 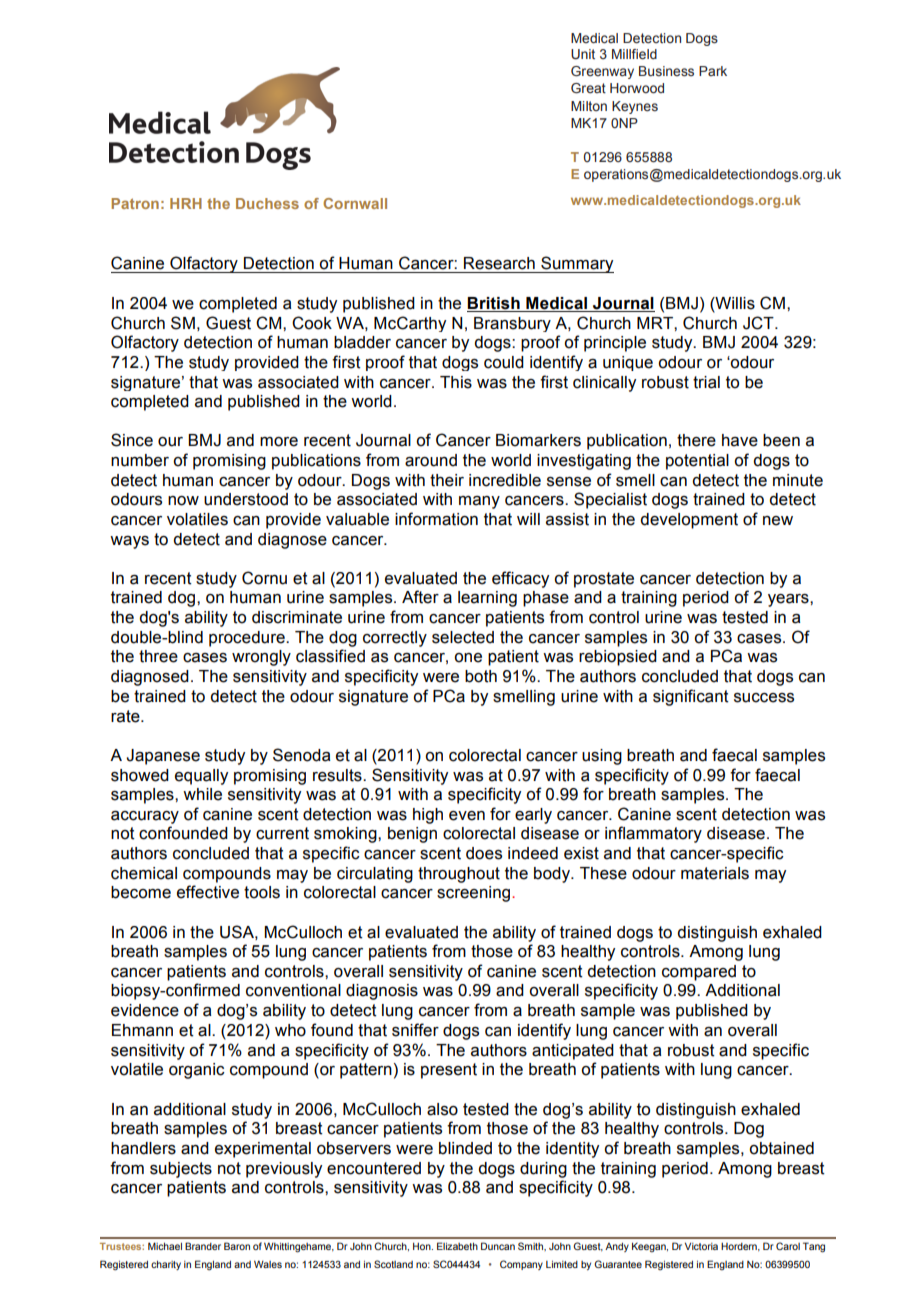 What do you see at coordinates (267, 203) in the page?
I see `Duchess` at bounding box center [267, 203].
